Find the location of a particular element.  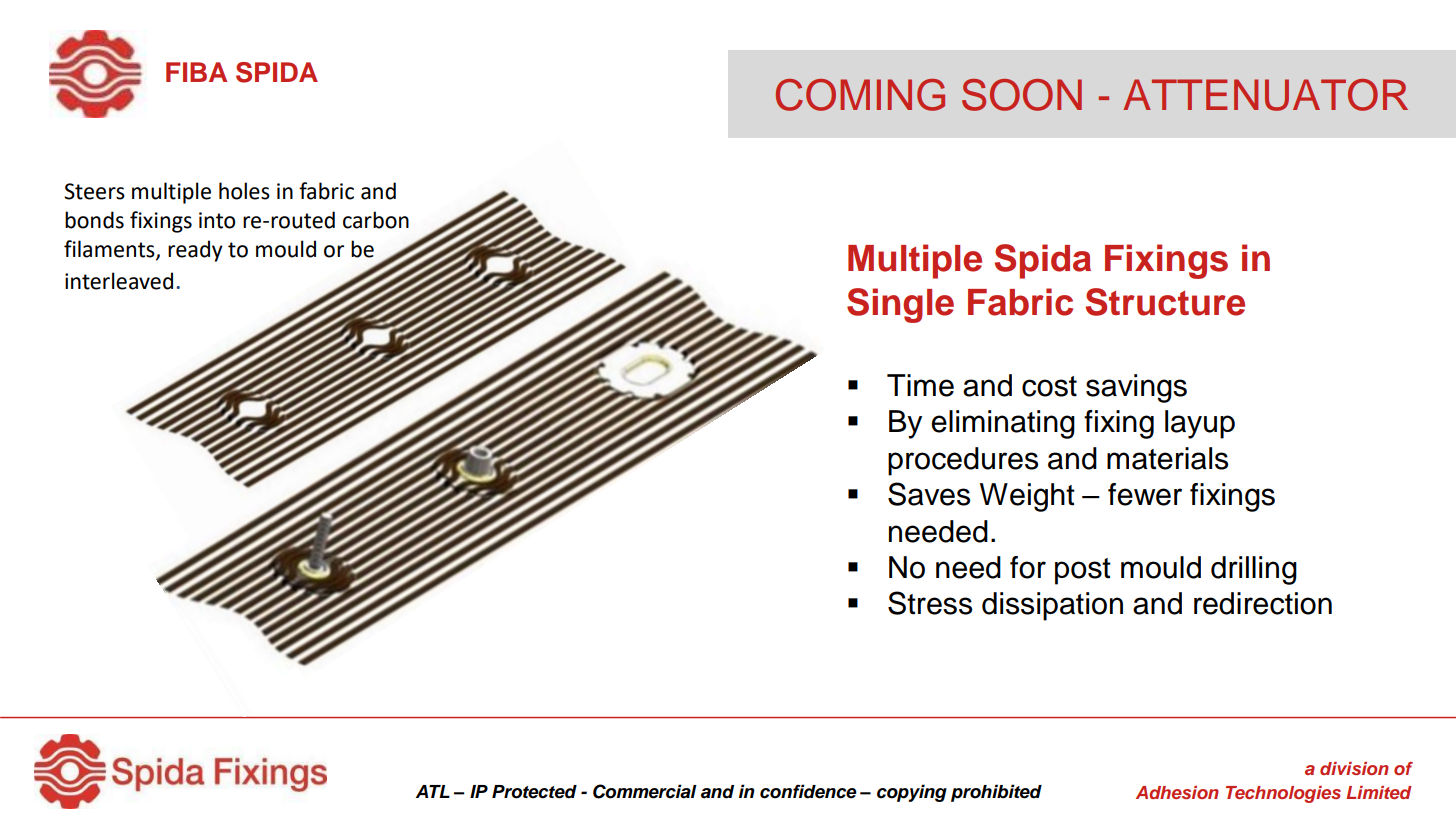

Stress is located at coordinates (930, 603).
